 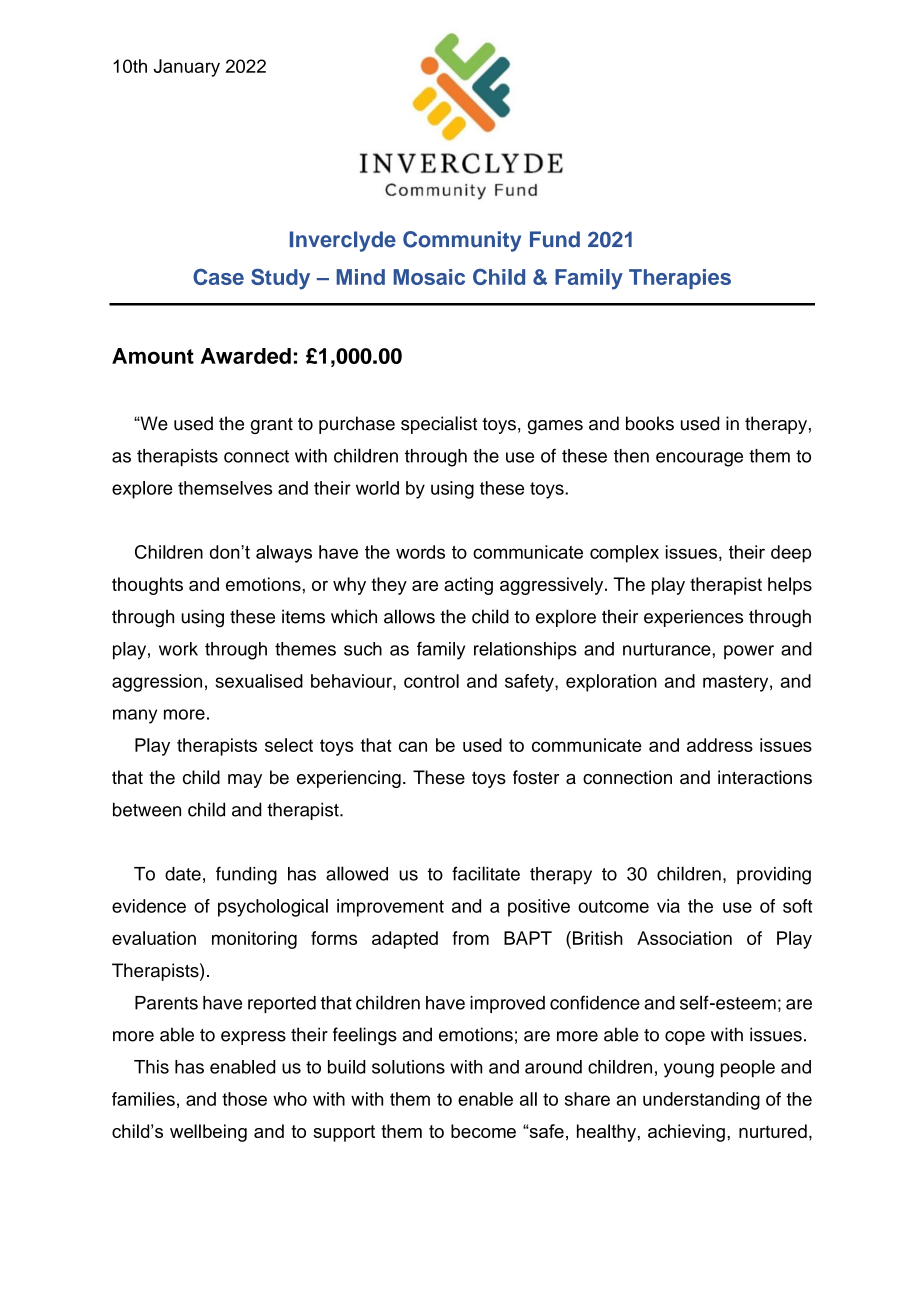 I want to click on address, so click(x=720, y=745).
